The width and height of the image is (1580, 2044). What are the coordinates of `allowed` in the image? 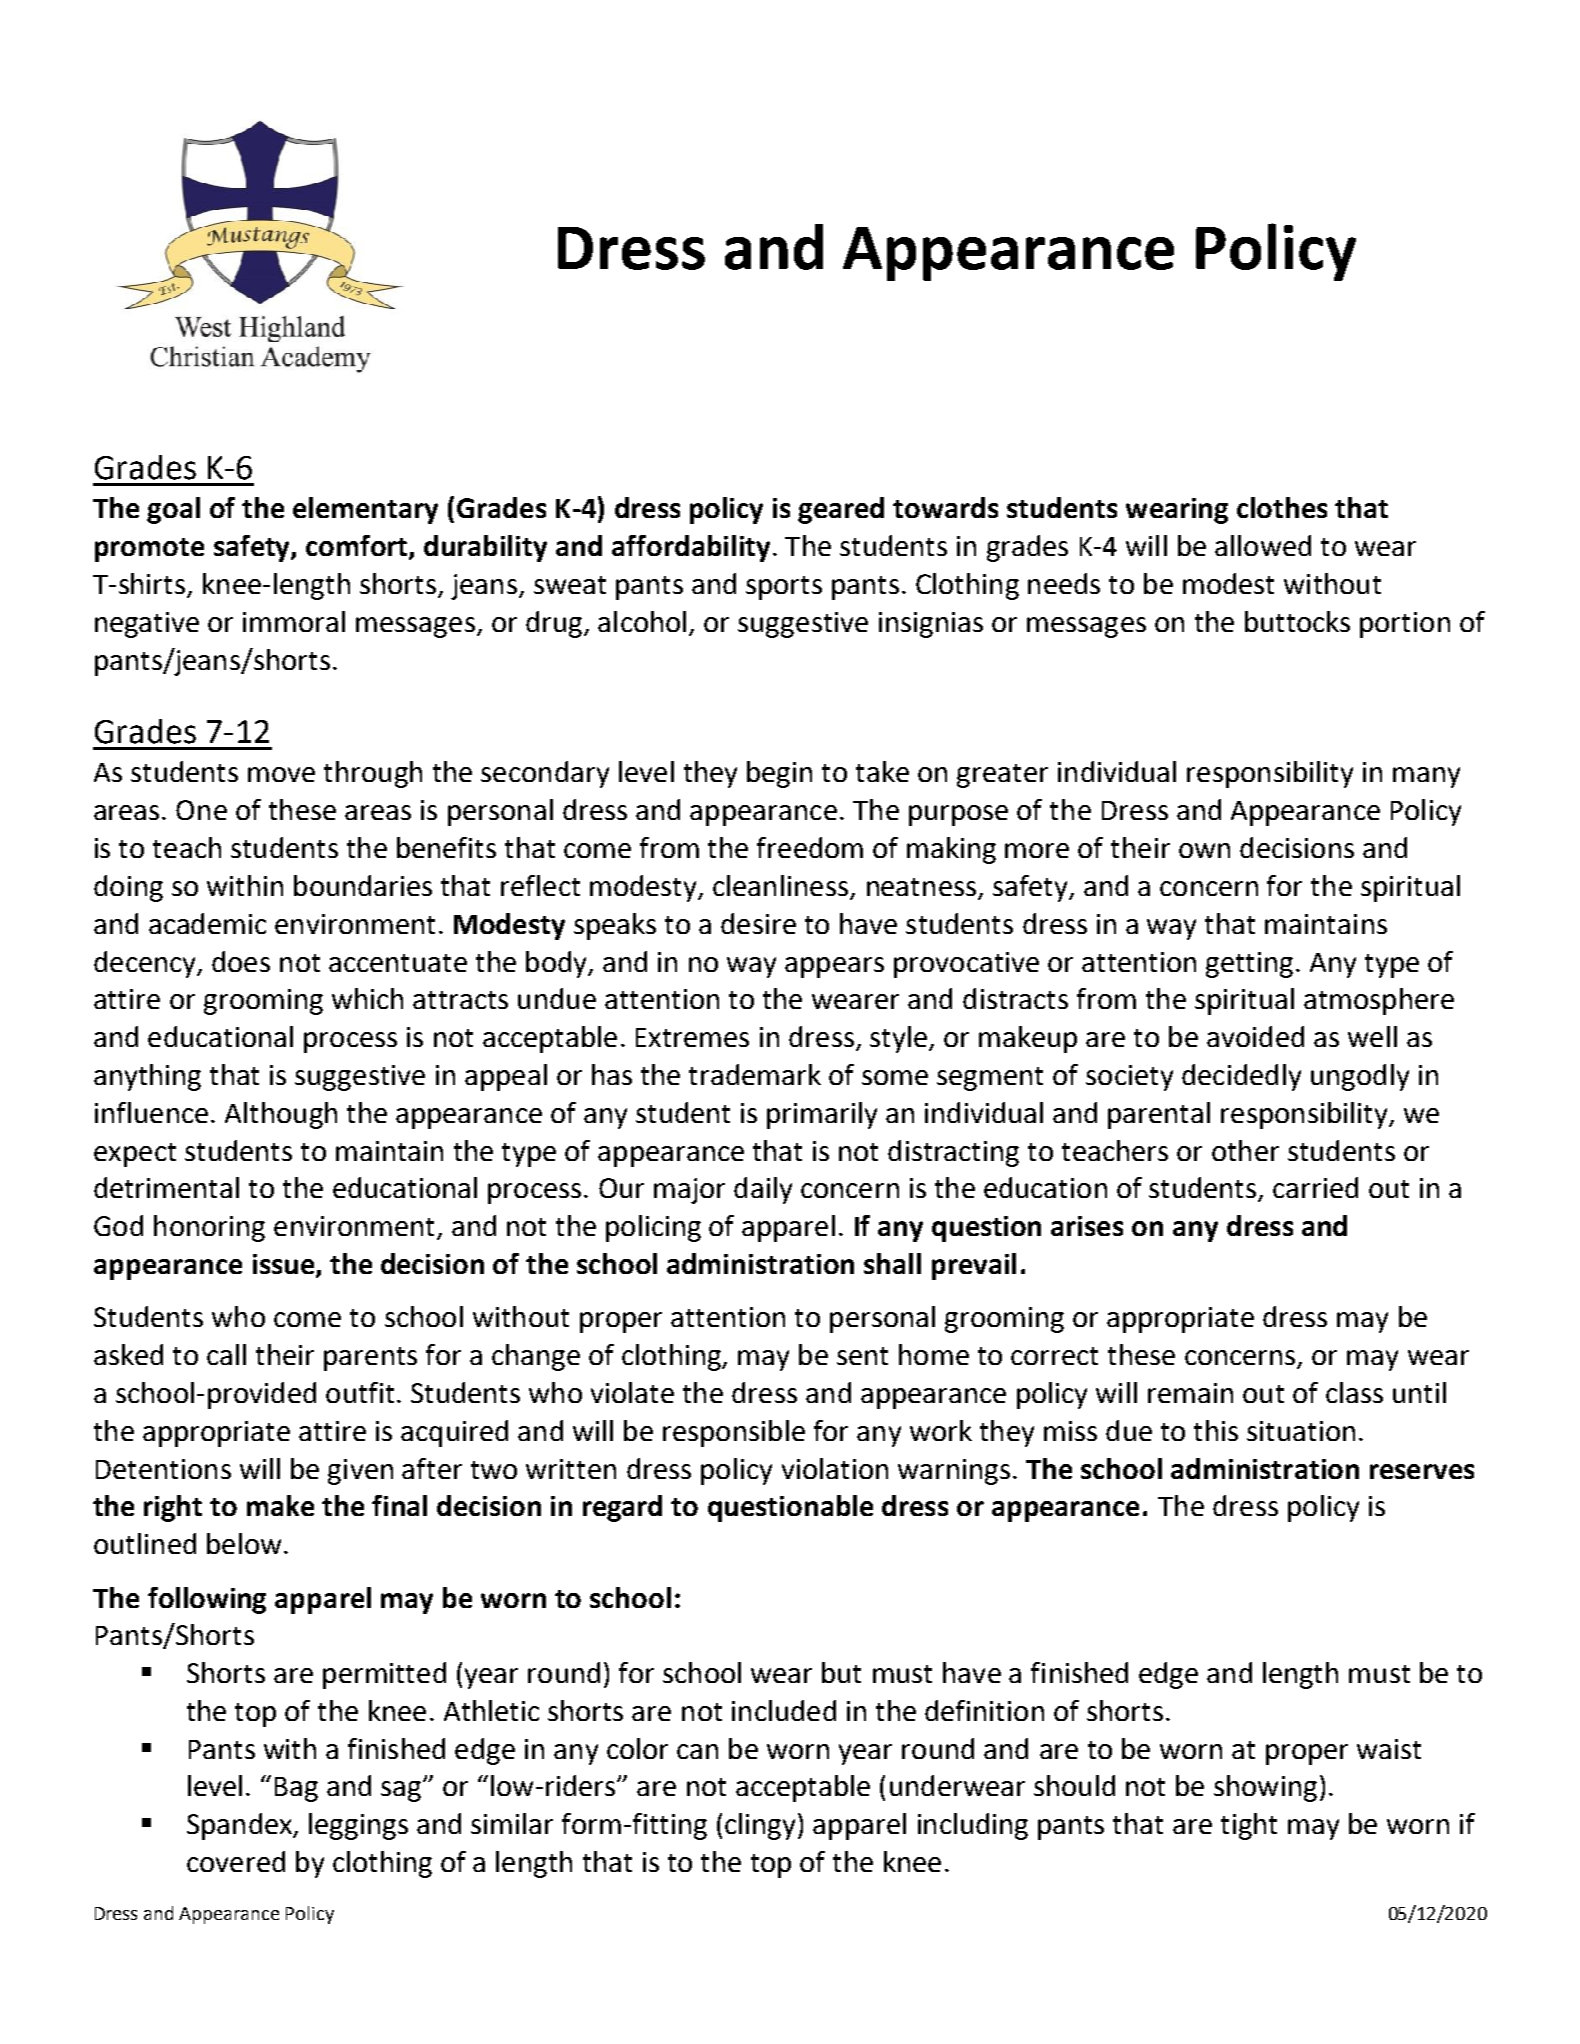 It's located at (1263, 545).
